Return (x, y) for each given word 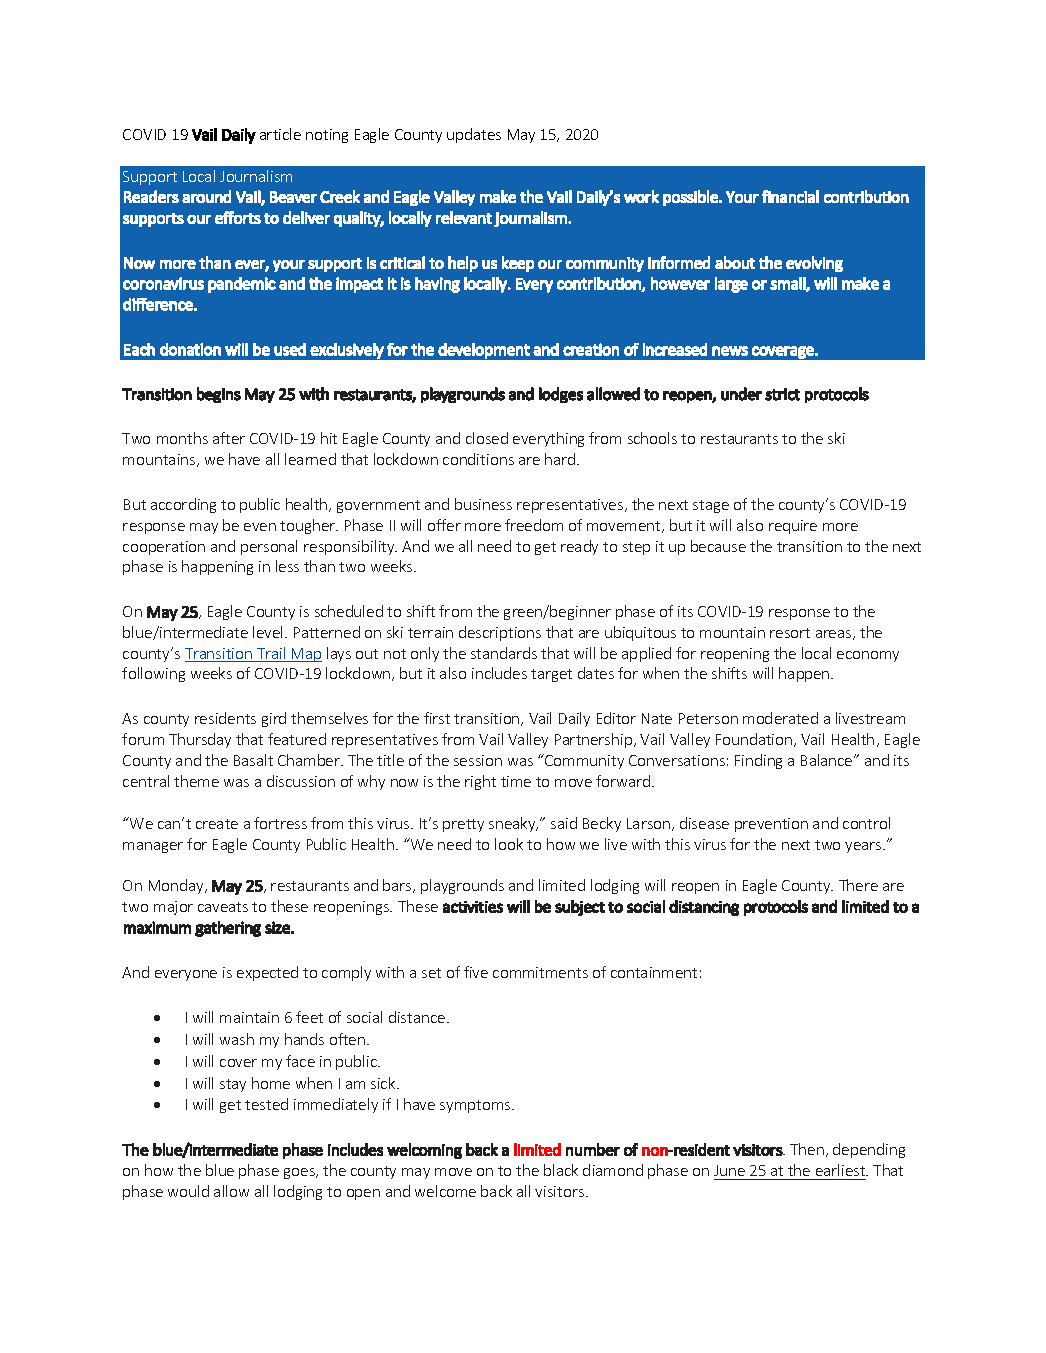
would (188, 1191)
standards (504, 653)
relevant (464, 217)
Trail (271, 654)
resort (790, 633)
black (561, 1170)
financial (790, 196)
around (206, 196)
